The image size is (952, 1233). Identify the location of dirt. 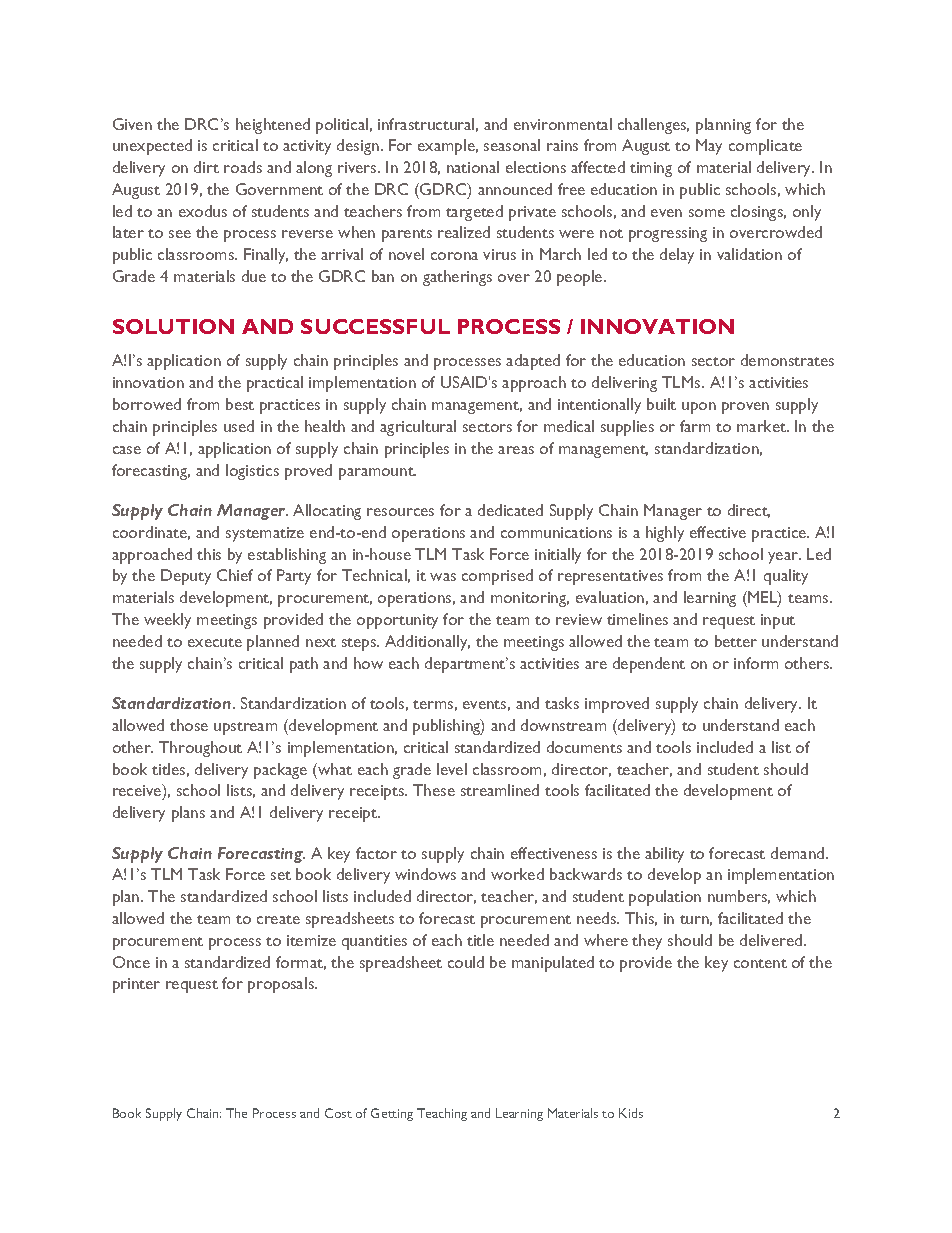
(206, 167).
